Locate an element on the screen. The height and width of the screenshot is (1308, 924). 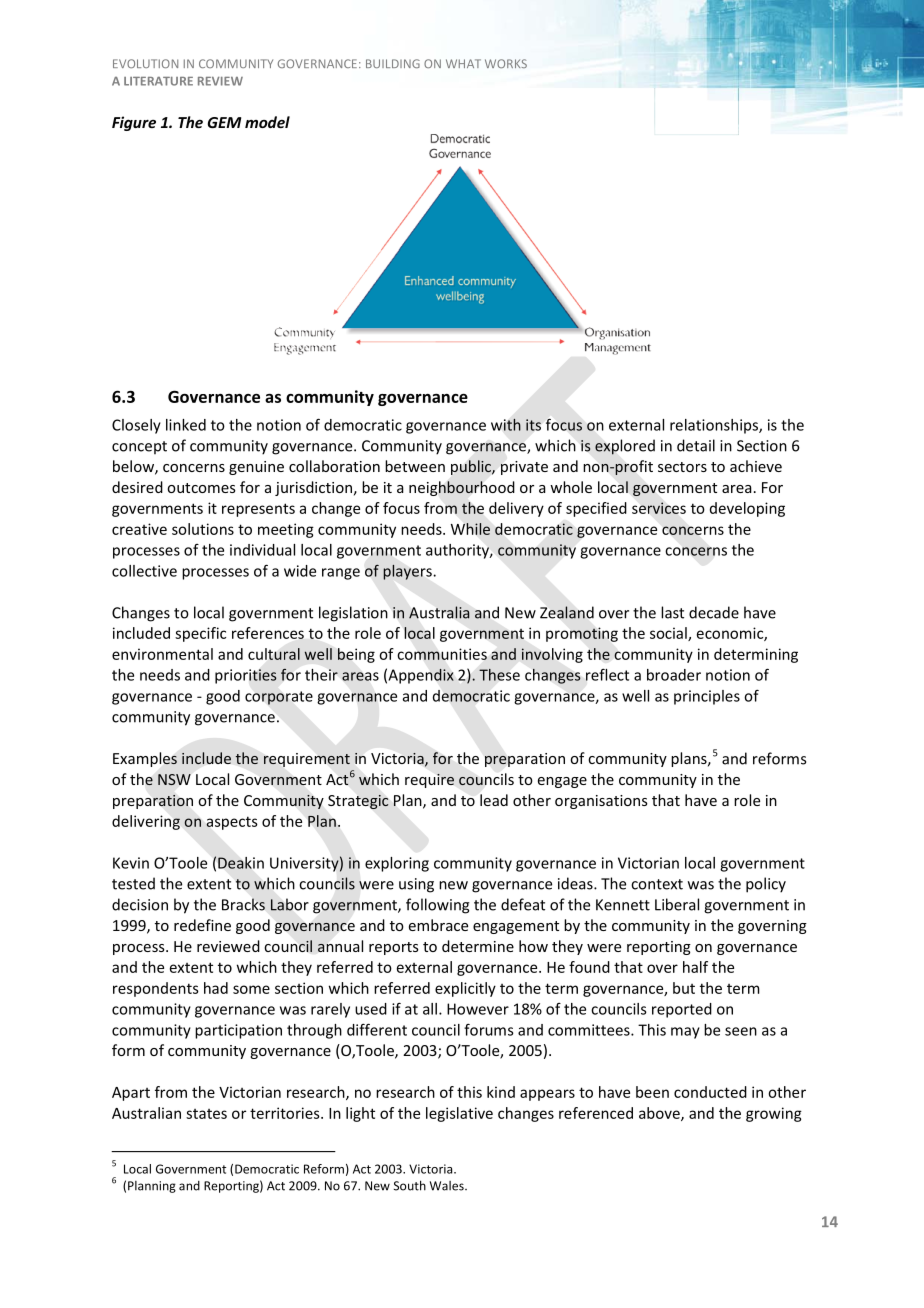
WHAT is located at coordinates (463, 63).
